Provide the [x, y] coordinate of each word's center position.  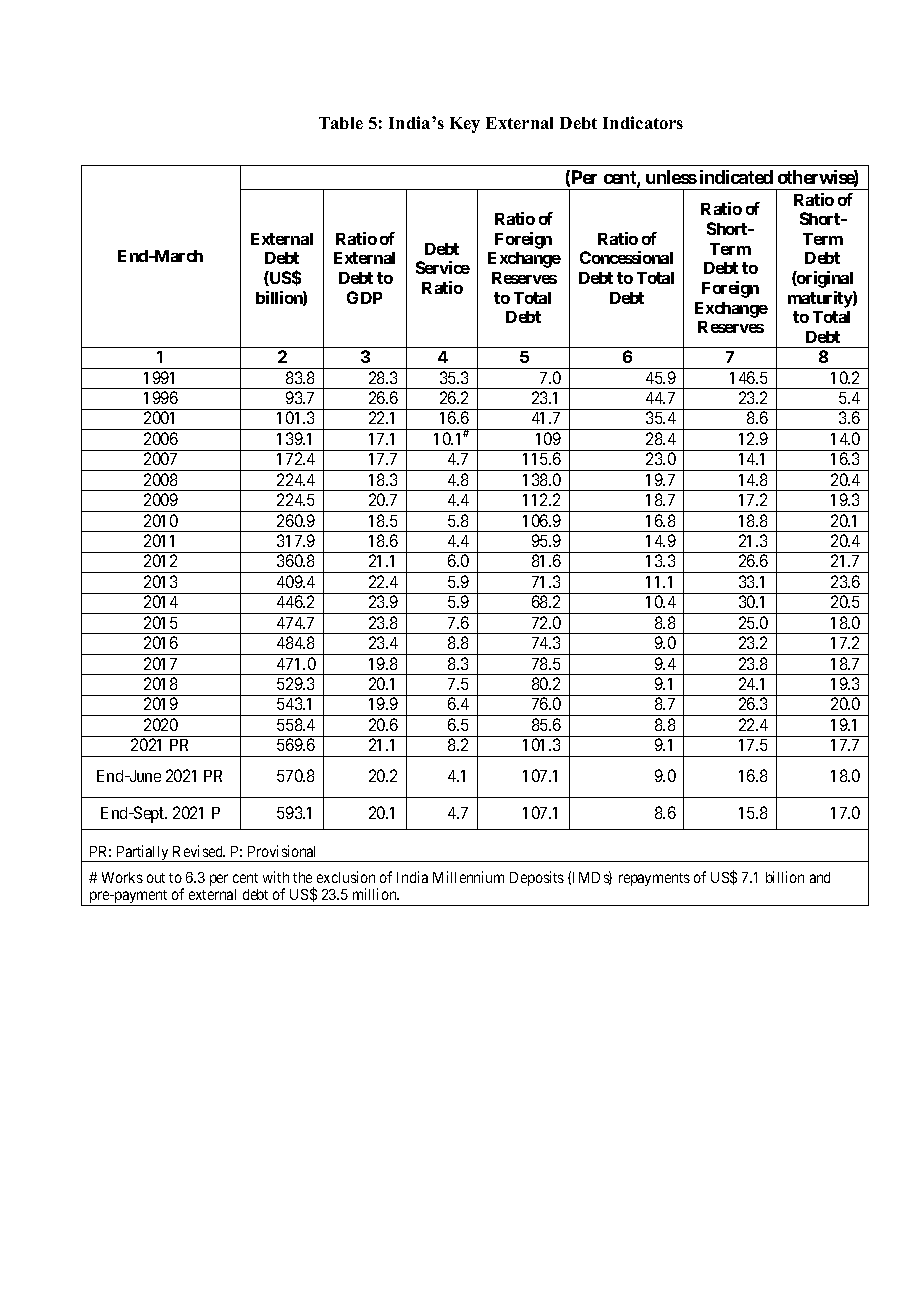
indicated [736, 177]
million [376, 894]
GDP [364, 297]
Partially [142, 853]
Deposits [537, 878]
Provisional [281, 851]
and [820, 877]
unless [671, 177]
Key [465, 125]
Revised [199, 851]
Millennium [468, 877]
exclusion [346, 877]
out [156, 878]
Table [341, 123]
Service [443, 267]
